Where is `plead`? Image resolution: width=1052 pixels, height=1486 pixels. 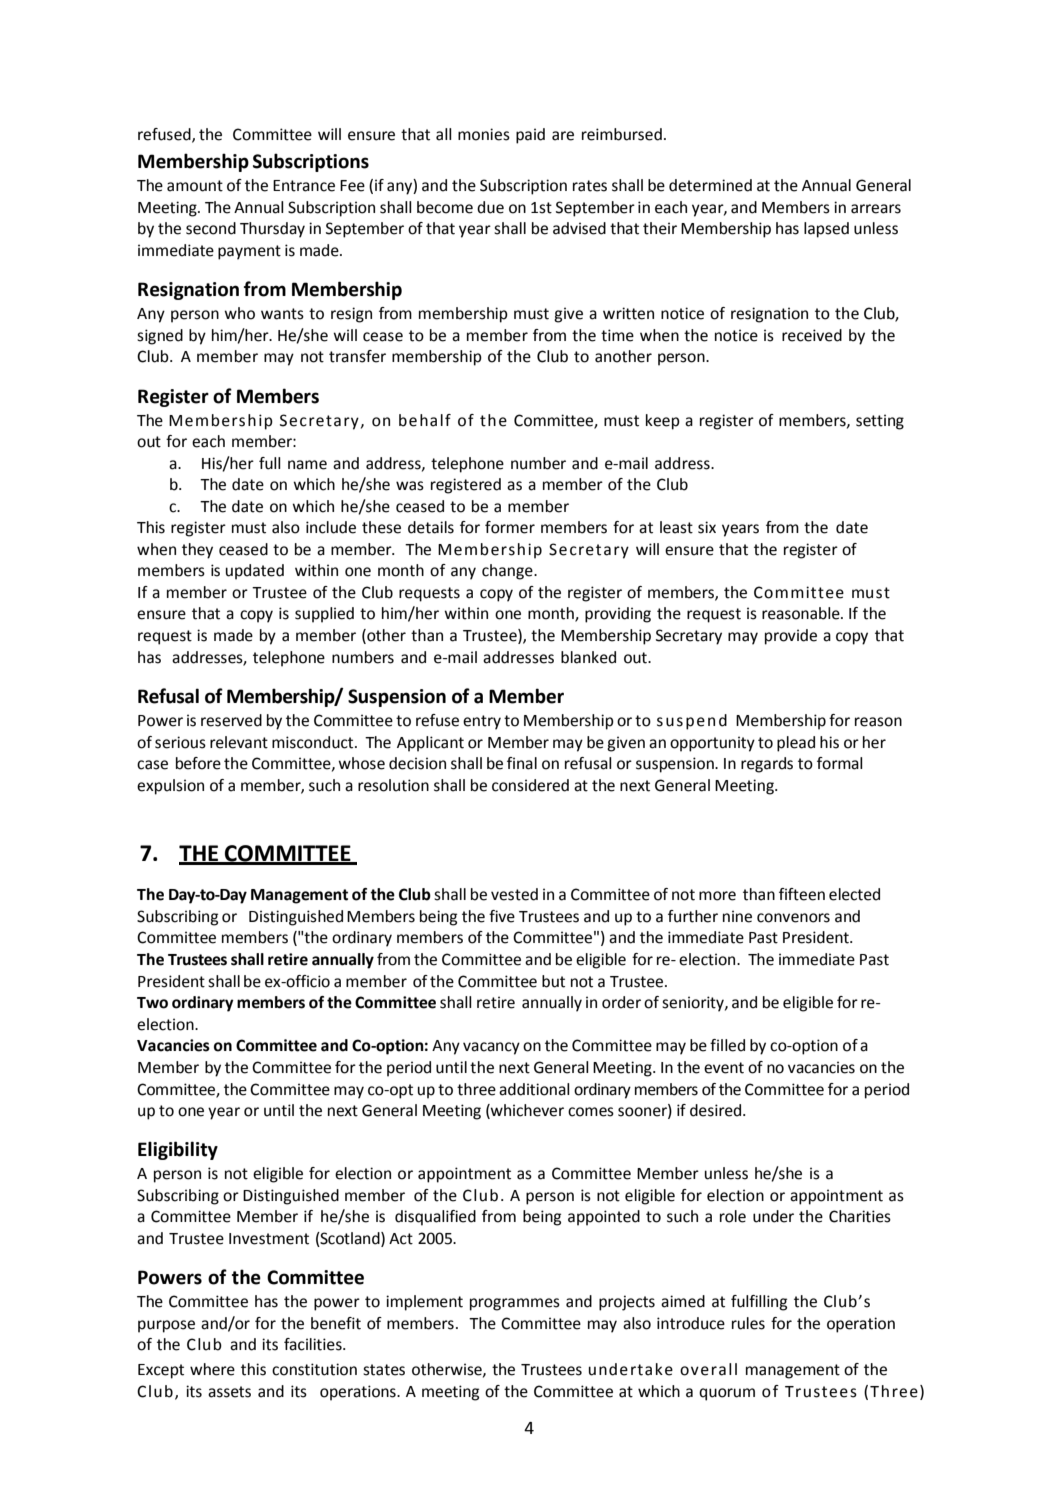 plead is located at coordinates (796, 744).
